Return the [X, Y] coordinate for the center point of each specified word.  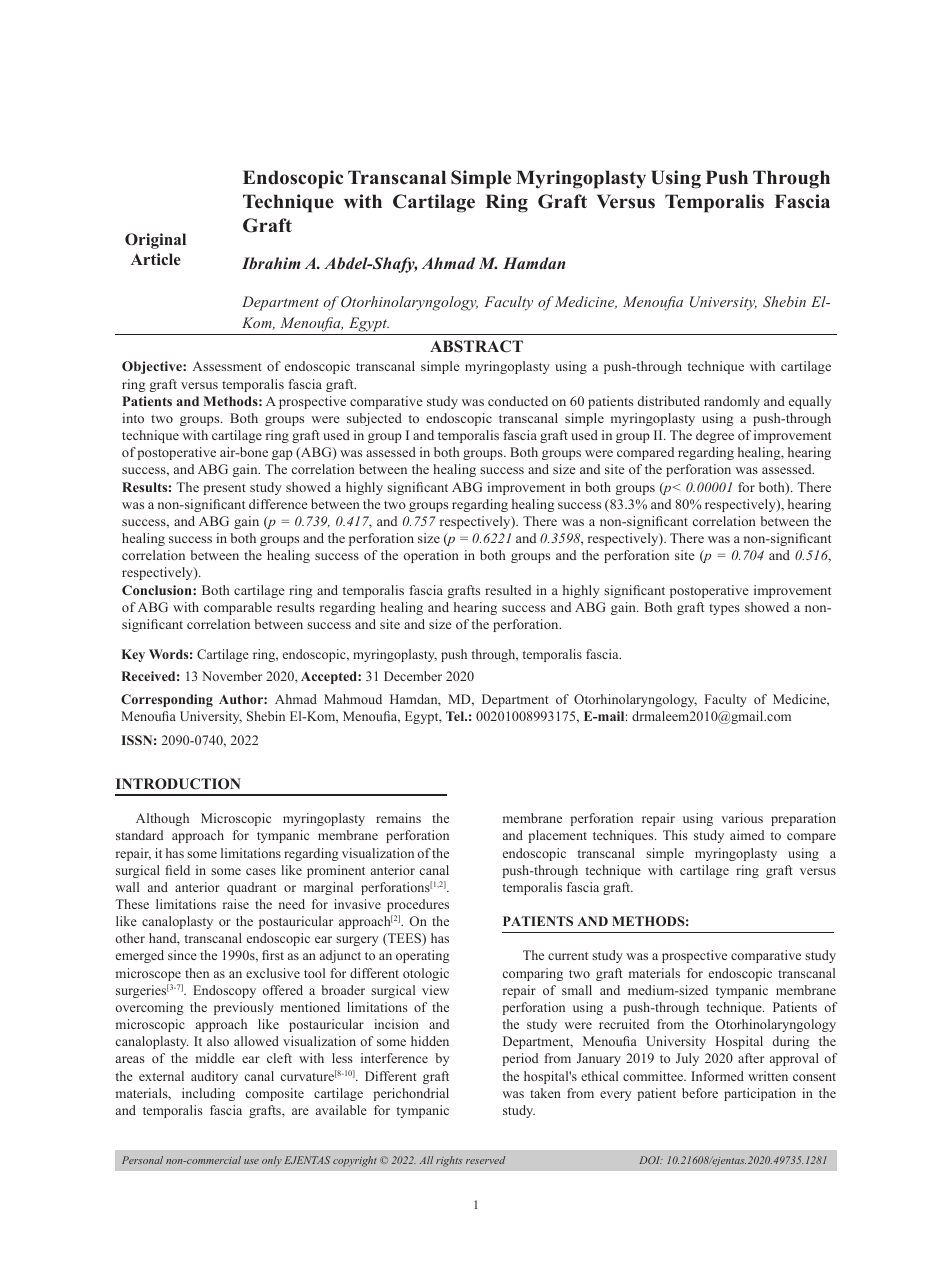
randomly [732, 402]
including [208, 1094]
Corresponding [167, 700]
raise [236, 904]
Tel [456, 716]
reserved [485, 1160]
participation [760, 1094]
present [224, 489]
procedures [418, 905]
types [724, 609]
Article [156, 259]
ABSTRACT [476, 346]
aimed [747, 835]
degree [715, 436]
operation [431, 556]
